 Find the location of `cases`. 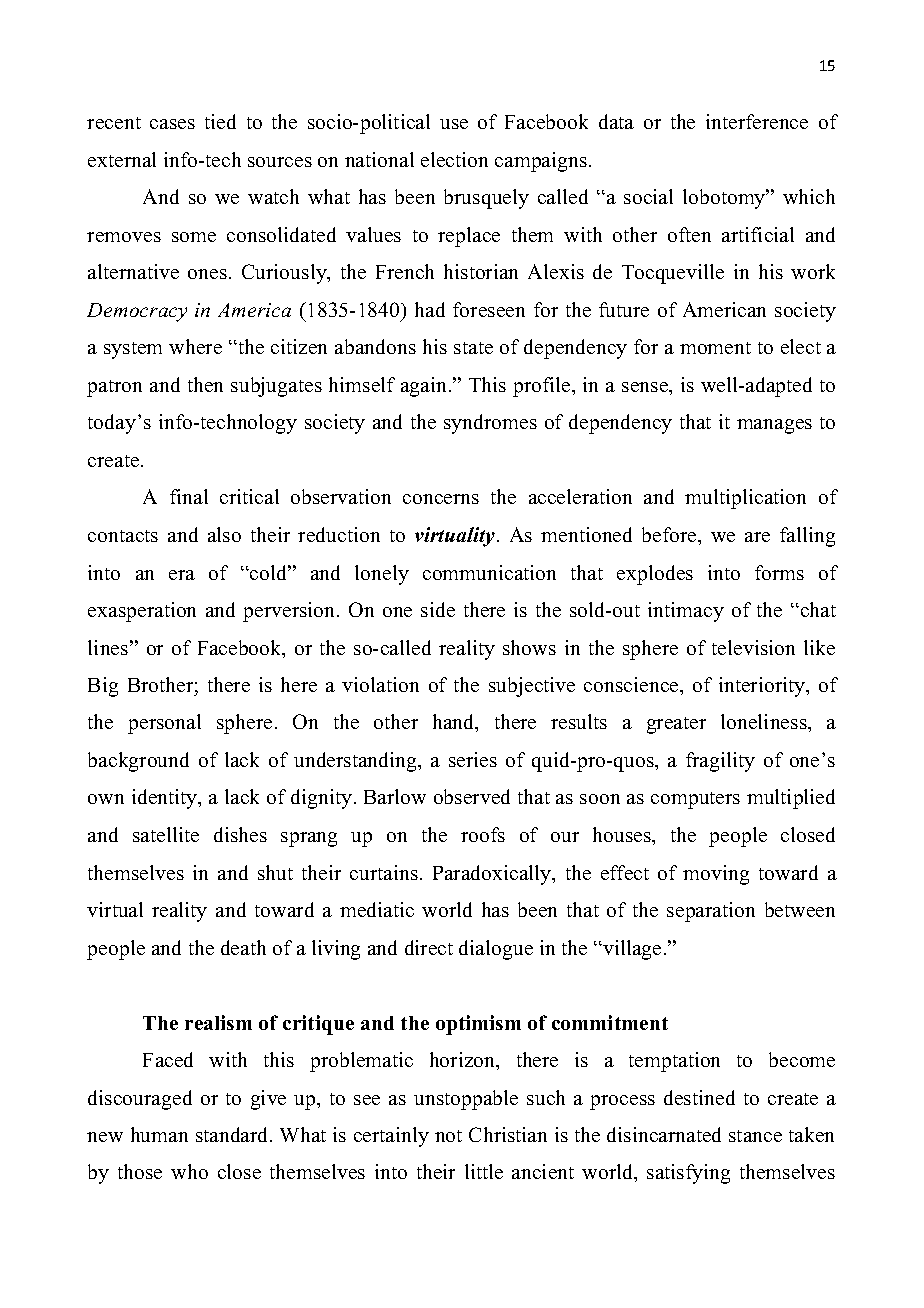

cases is located at coordinates (172, 124).
